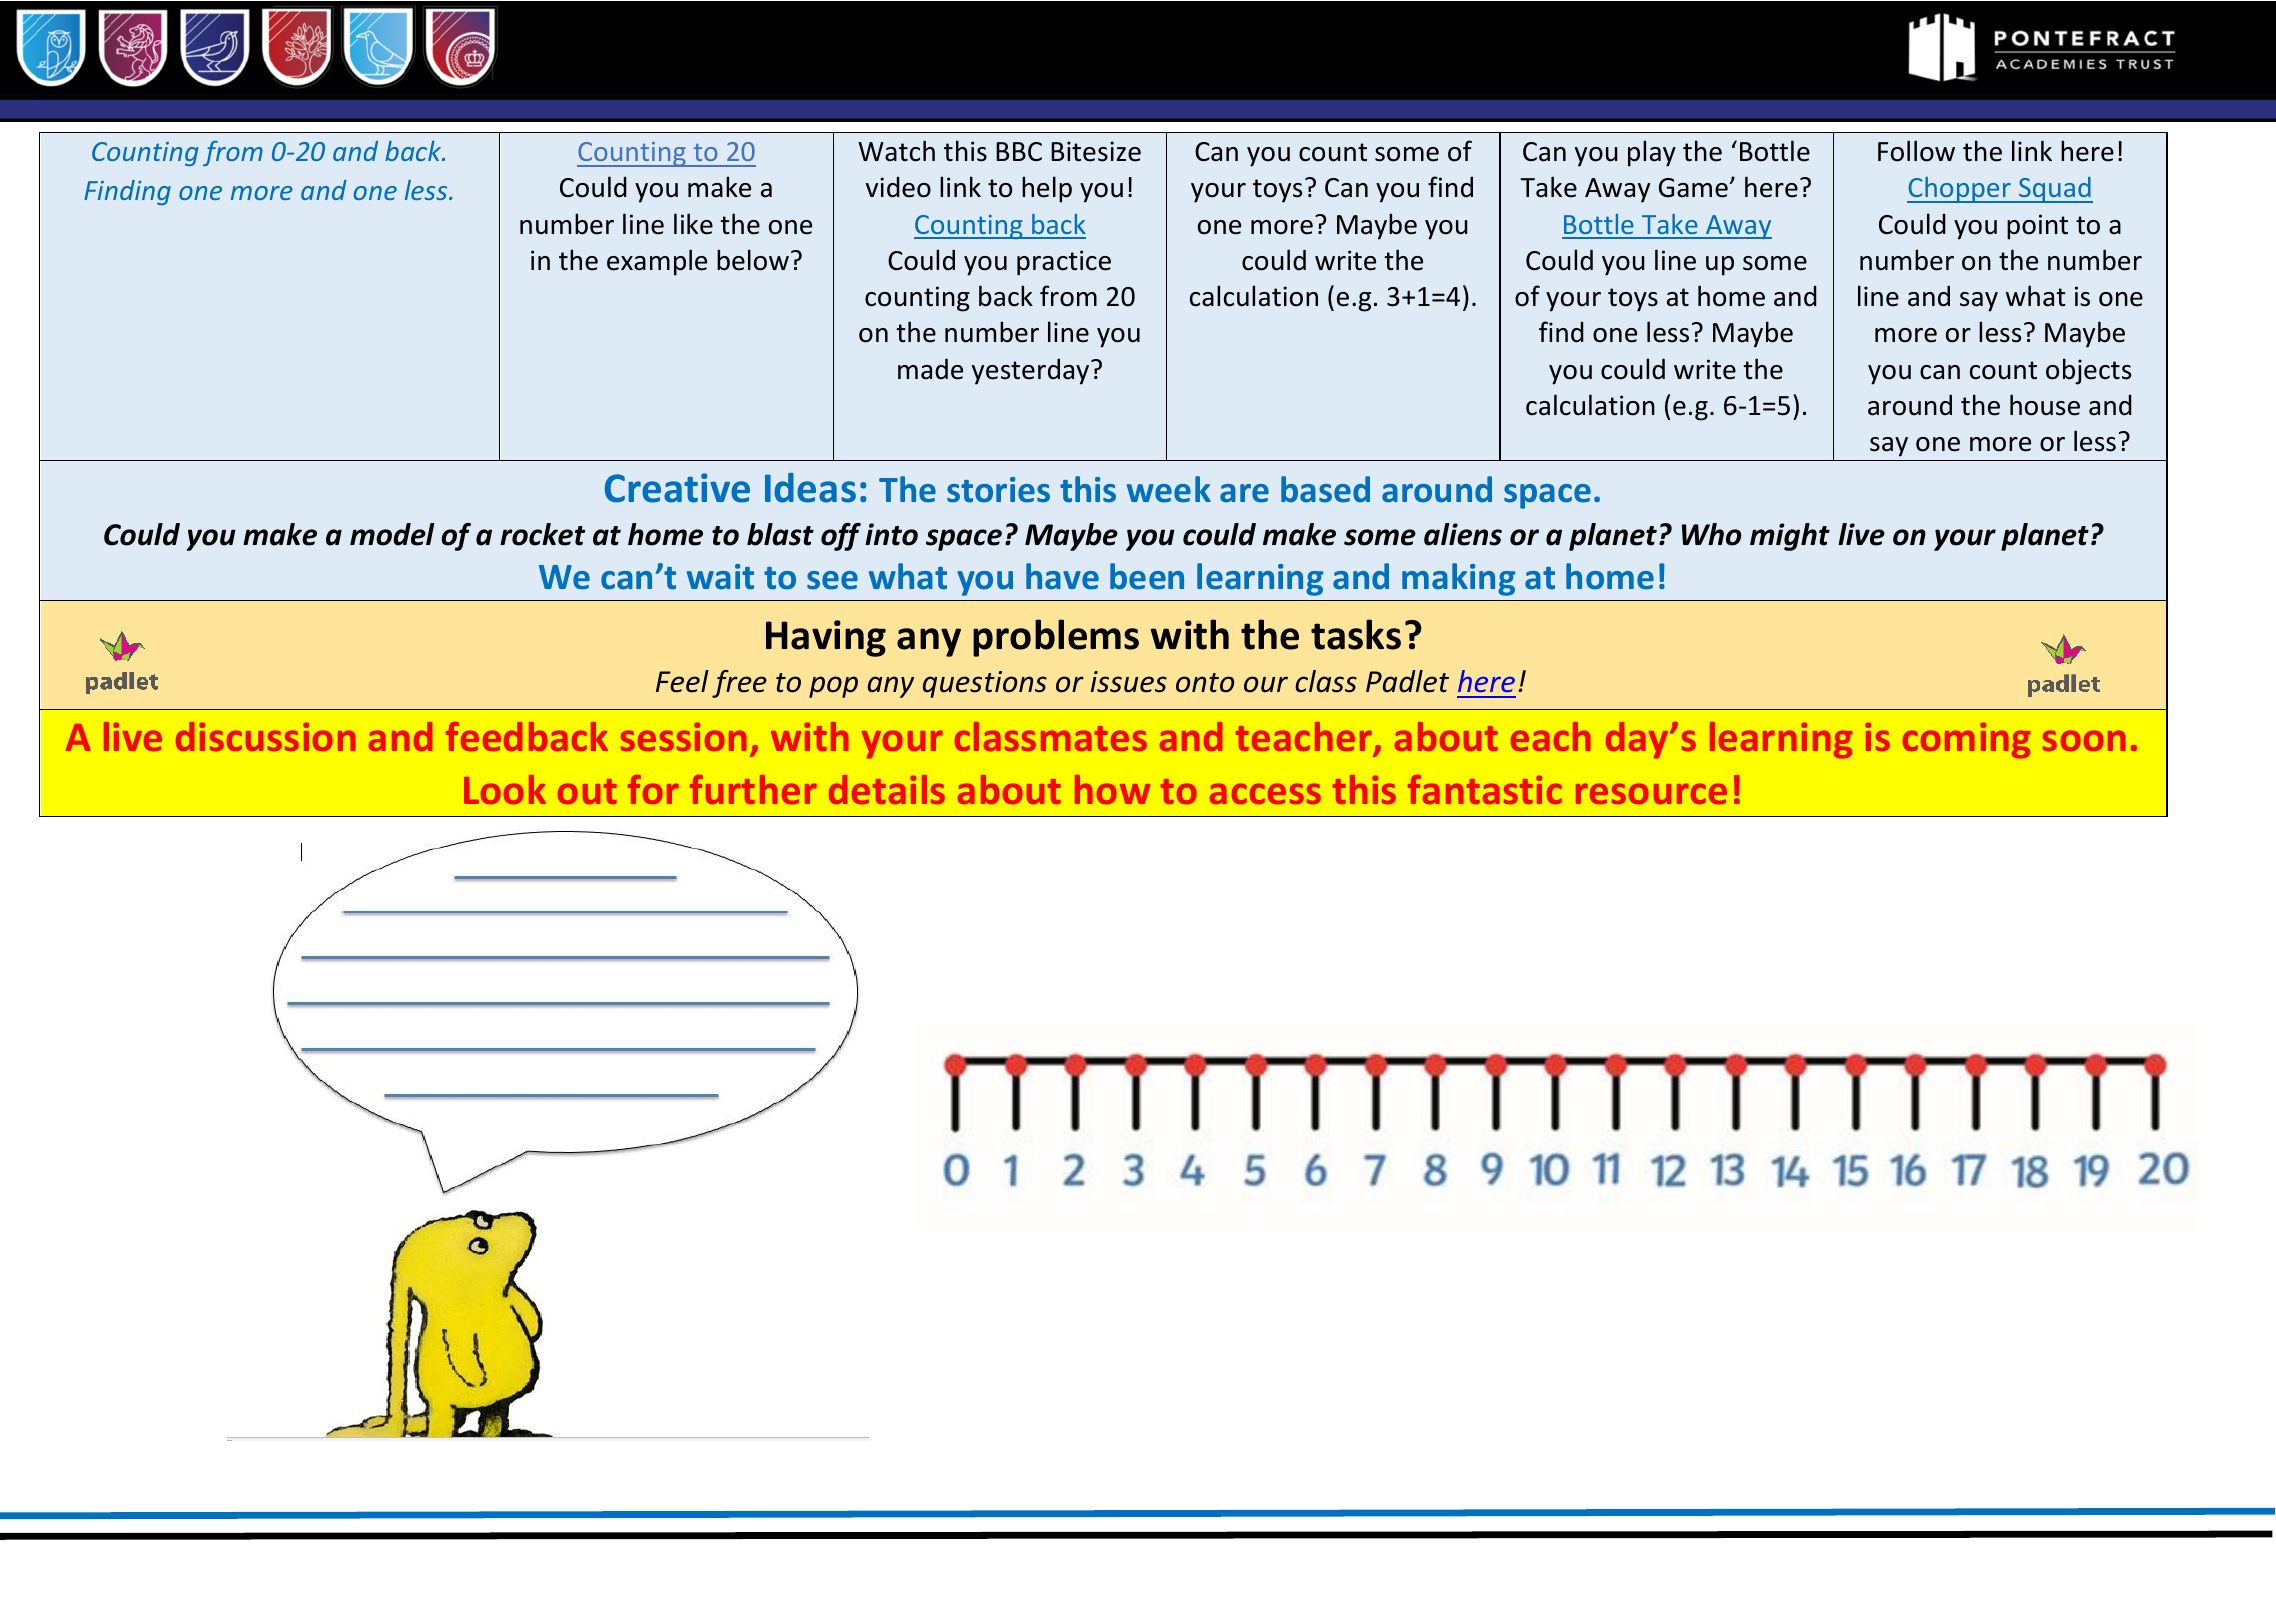 Image resolution: width=2276 pixels, height=1609 pixels. What do you see at coordinates (1916, 151) in the document?
I see `Follow` at bounding box center [1916, 151].
